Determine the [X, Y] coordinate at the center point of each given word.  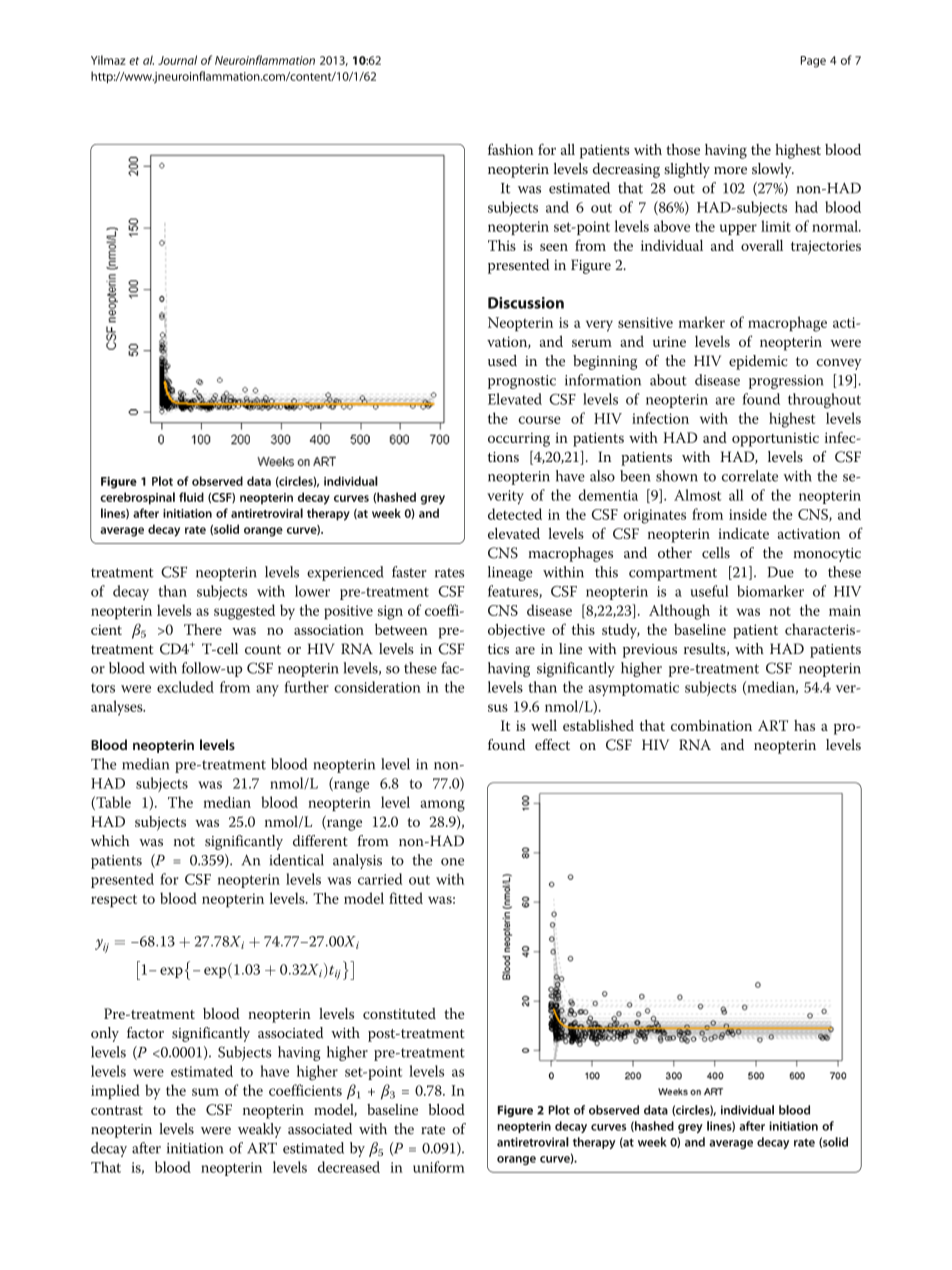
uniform [439, 1167]
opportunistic [775, 439]
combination [711, 725]
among [443, 806]
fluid [191, 497]
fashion [511, 149]
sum [205, 1092]
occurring [519, 439]
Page [813, 62]
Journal [177, 60]
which [110, 841]
